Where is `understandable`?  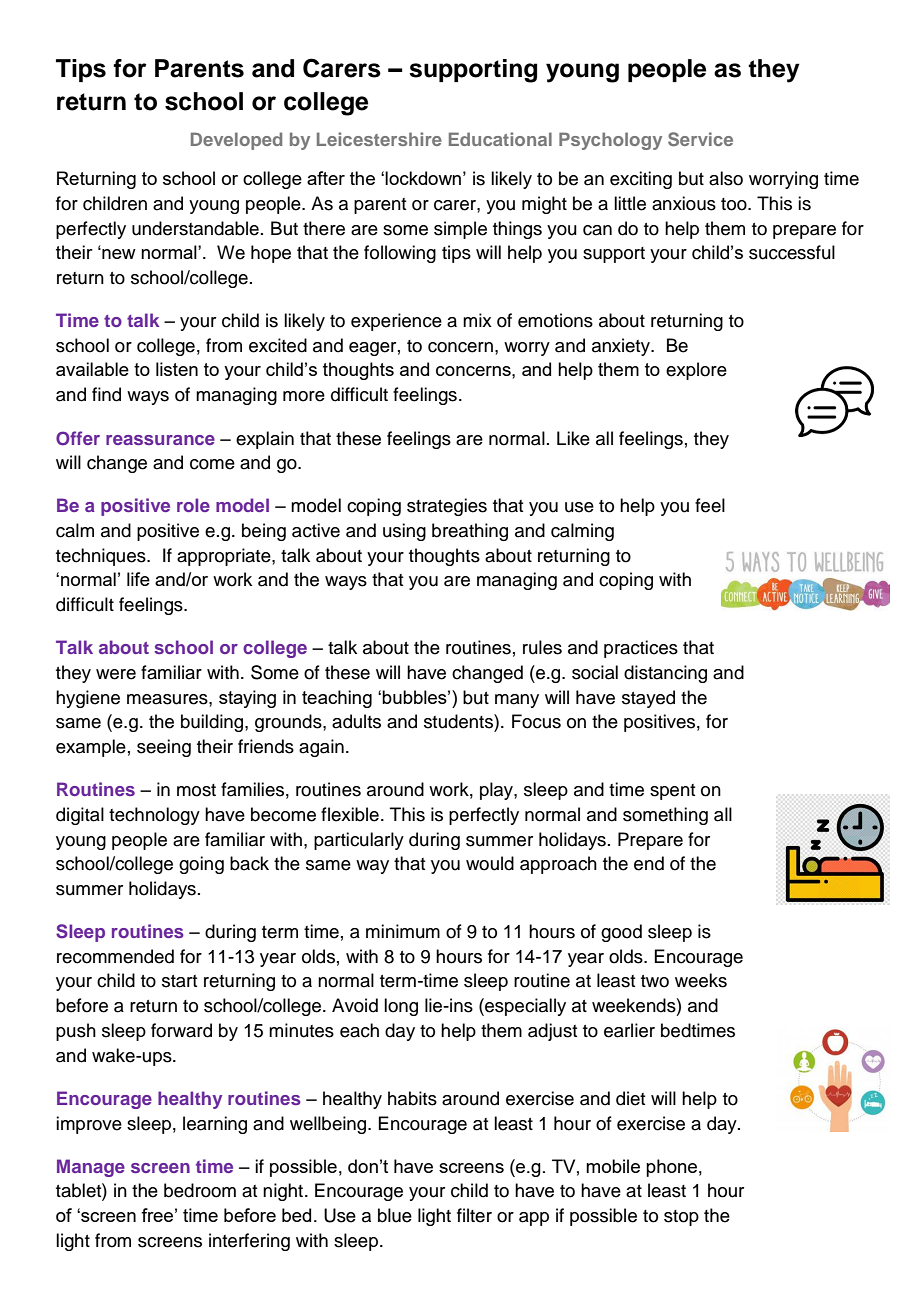 understandable is located at coordinates (195, 228).
